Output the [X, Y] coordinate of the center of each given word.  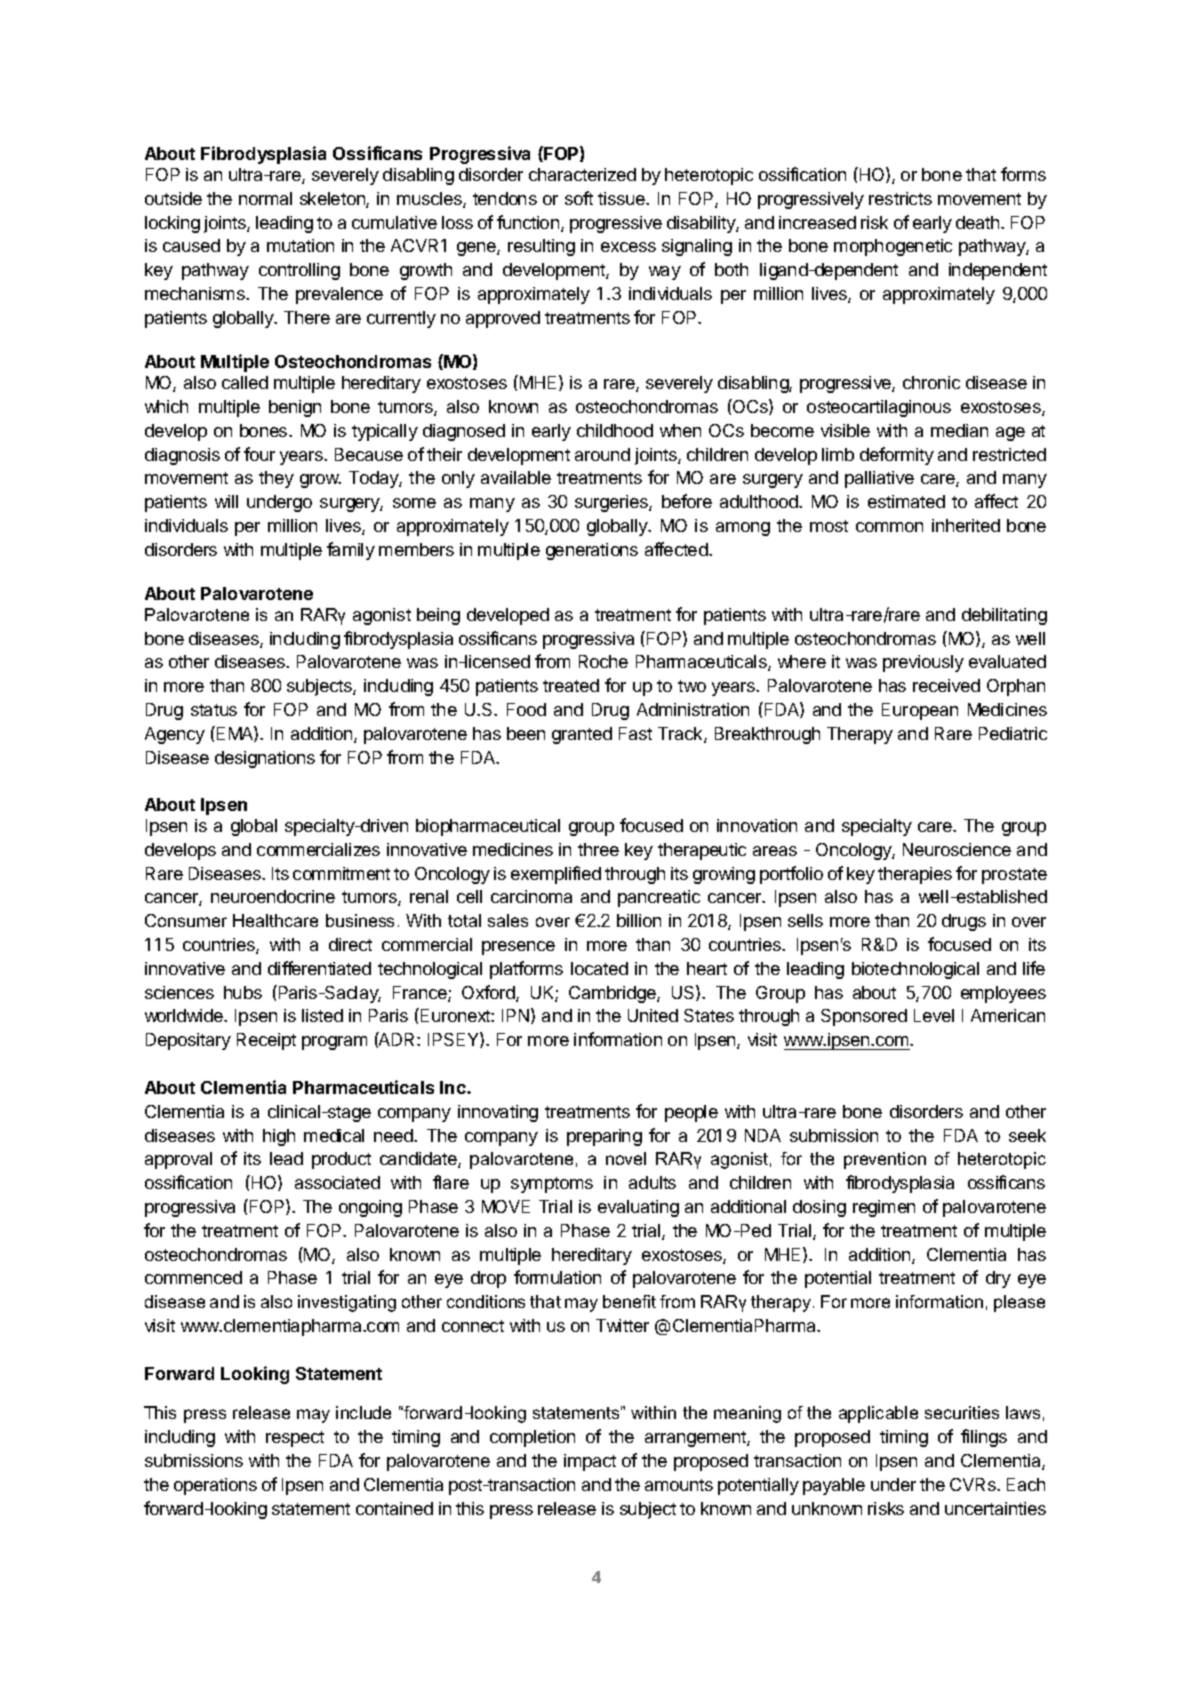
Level [934, 1015]
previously [923, 663]
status [214, 710]
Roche [603, 661]
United [653, 1015]
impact [590, 1462]
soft [579, 198]
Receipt [266, 1041]
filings [984, 1438]
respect [295, 1439]
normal [265, 198]
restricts [900, 198]
